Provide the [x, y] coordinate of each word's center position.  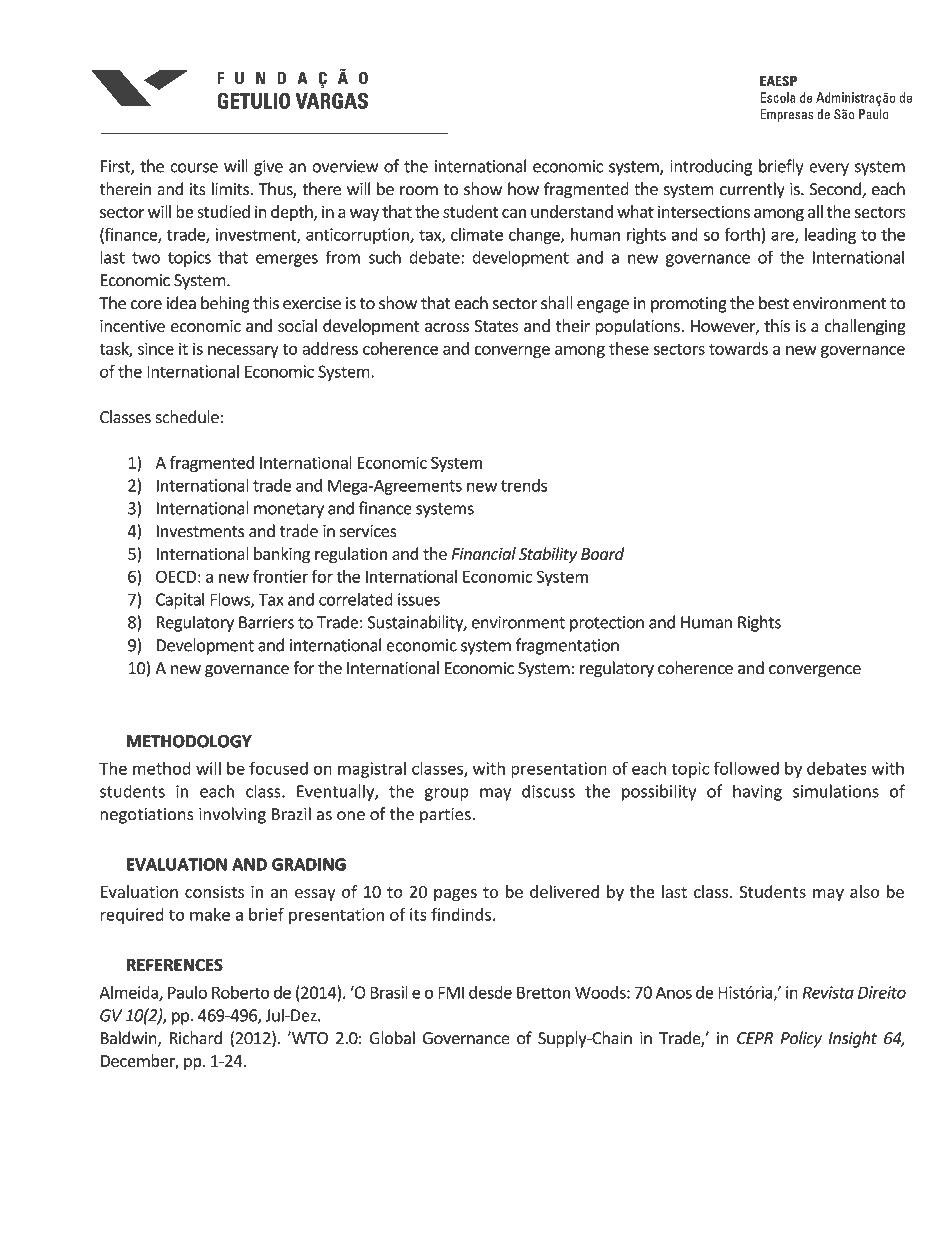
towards [738, 348]
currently [752, 190]
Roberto [241, 992]
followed [746, 768]
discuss [548, 791]
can [514, 213]
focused [278, 768]
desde [490, 992]
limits [232, 189]
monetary [289, 510]
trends [524, 485]
